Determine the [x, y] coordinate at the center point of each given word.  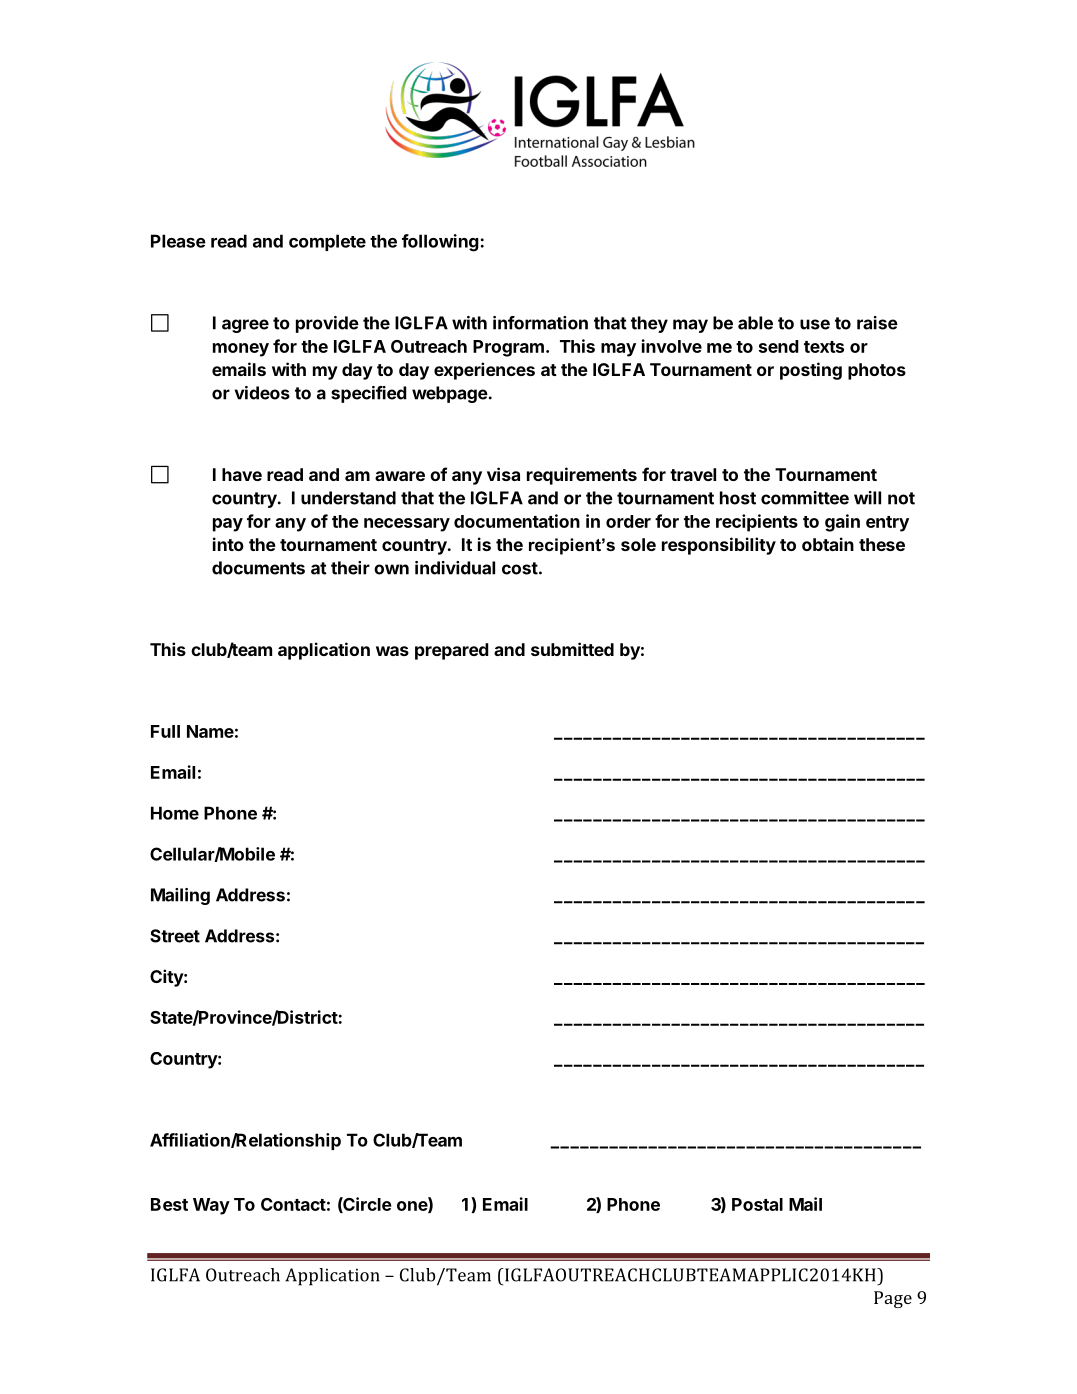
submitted [572, 649]
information [540, 323]
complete [327, 242]
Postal [757, 1204]
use [815, 324]
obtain [828, 544]
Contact [293, 1204]
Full [165, 731]
